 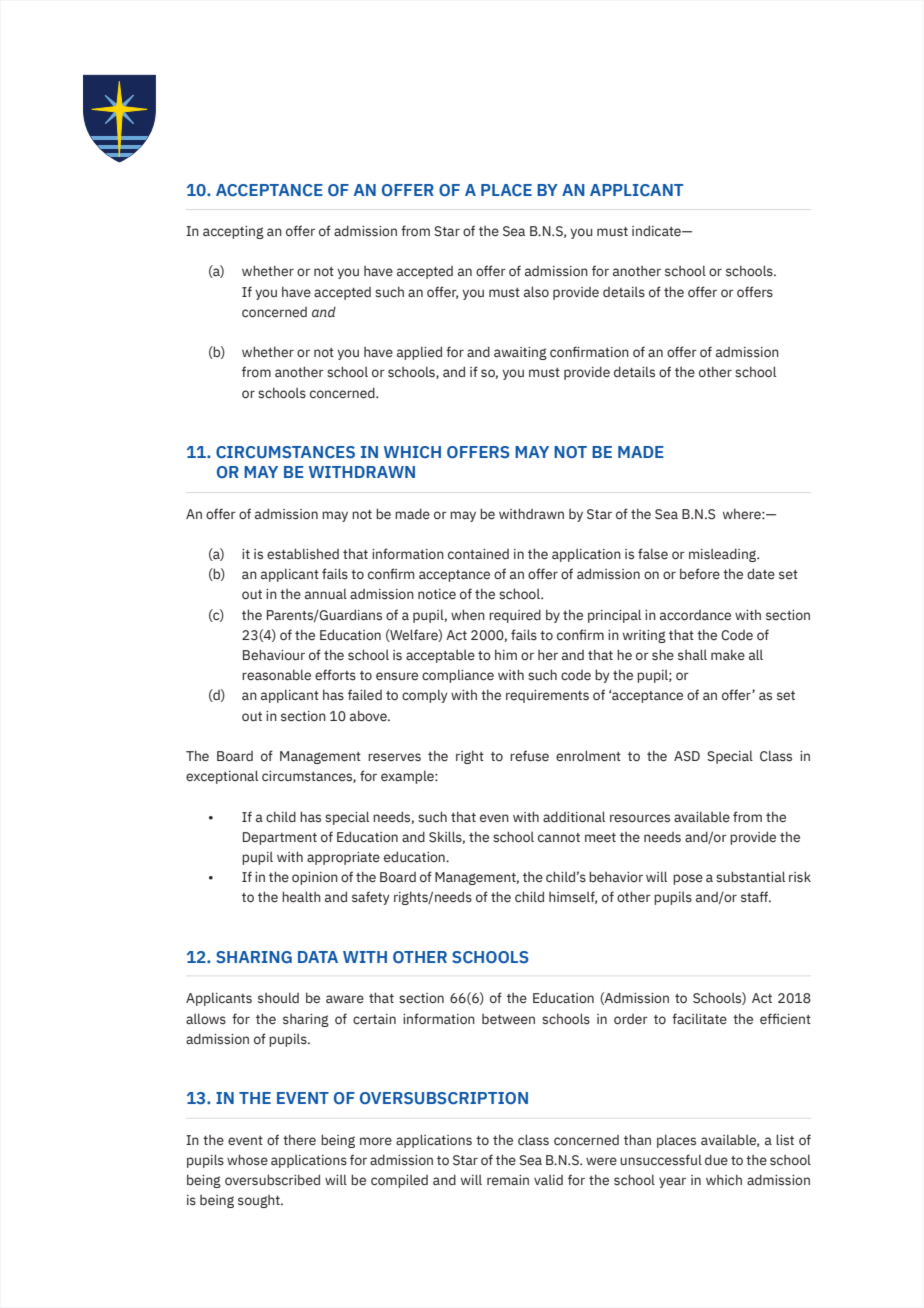 I want to click on between, so click(x=508, y=1019).
